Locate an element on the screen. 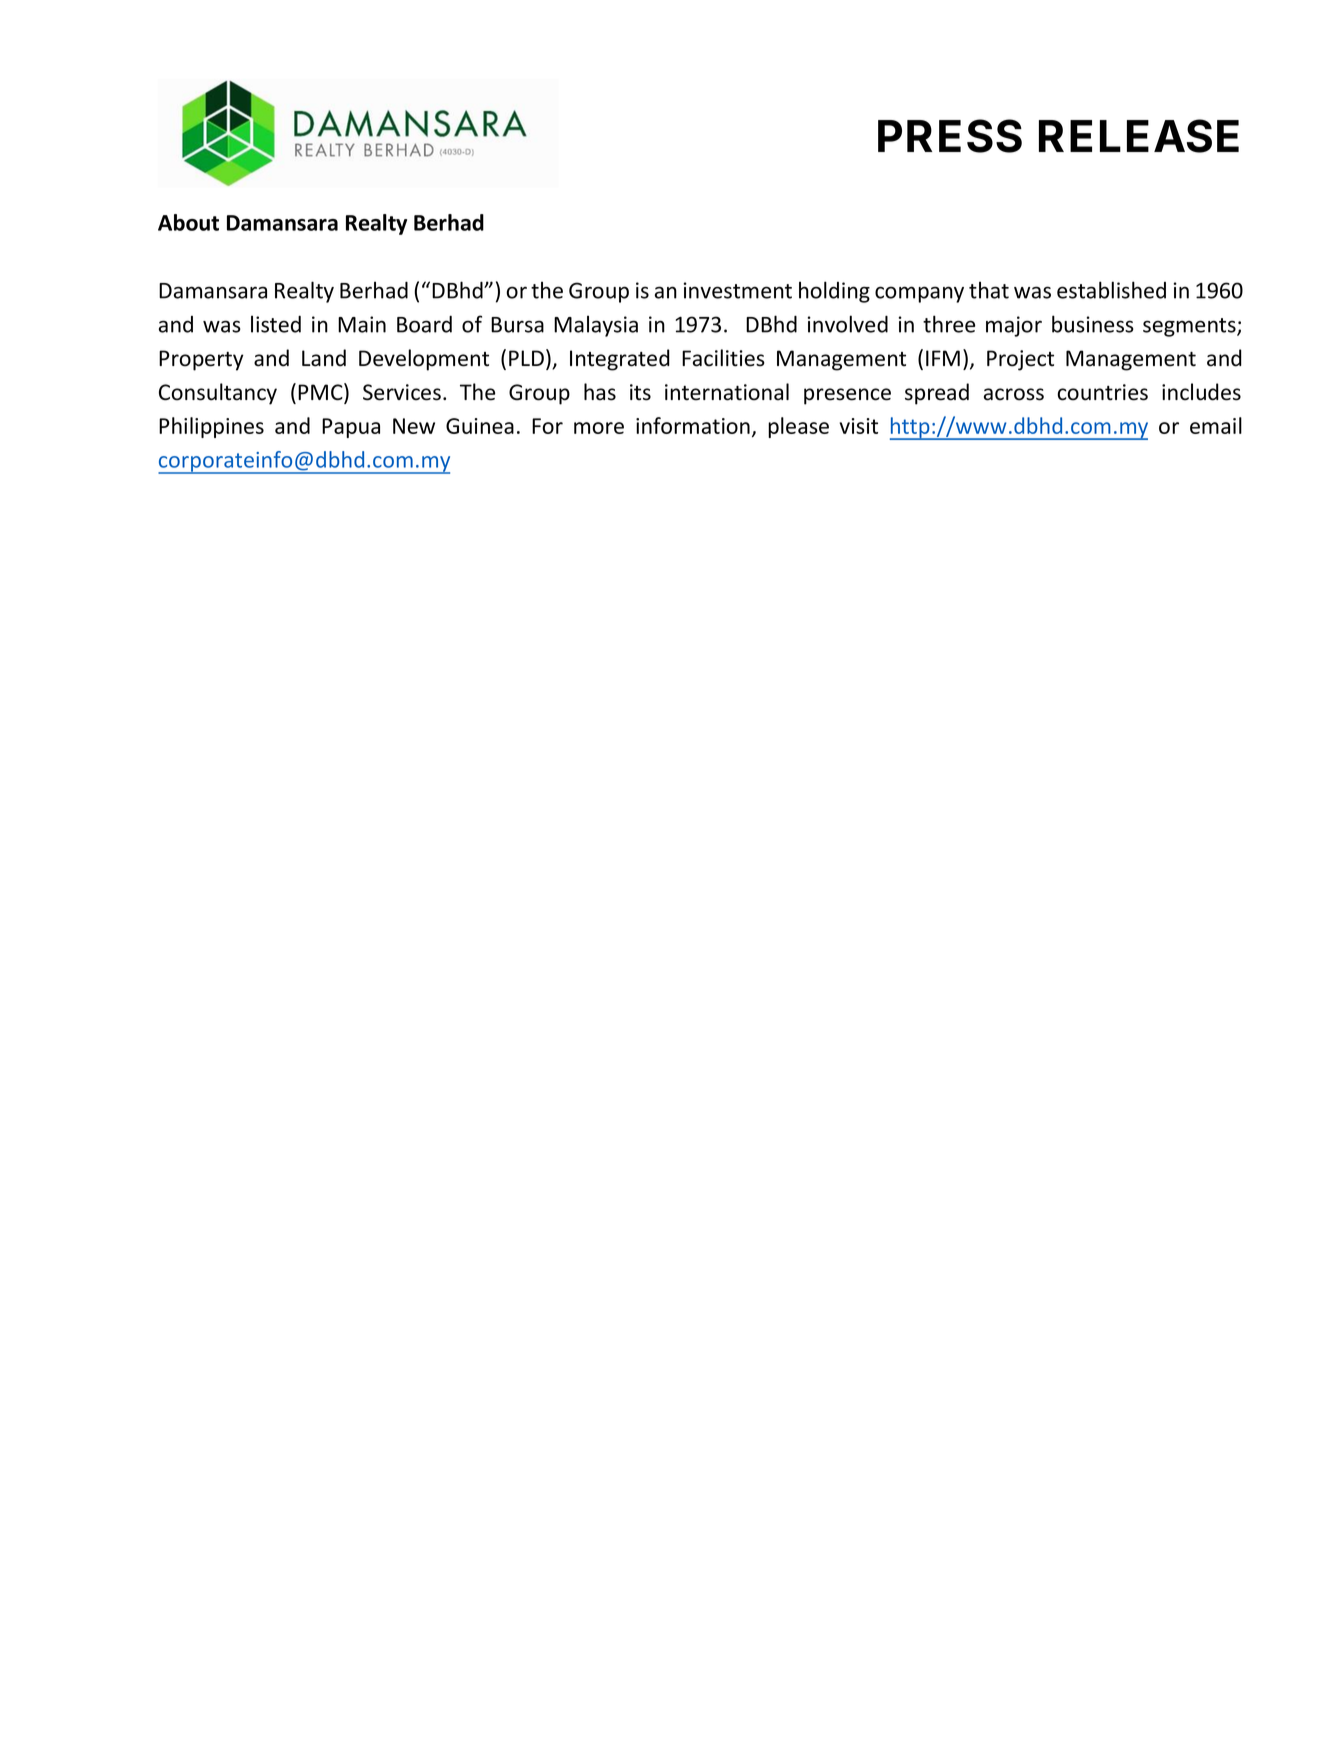 The height and width of the screenshot is (1737, 1342). established is located at coordinates (1111, 290).
